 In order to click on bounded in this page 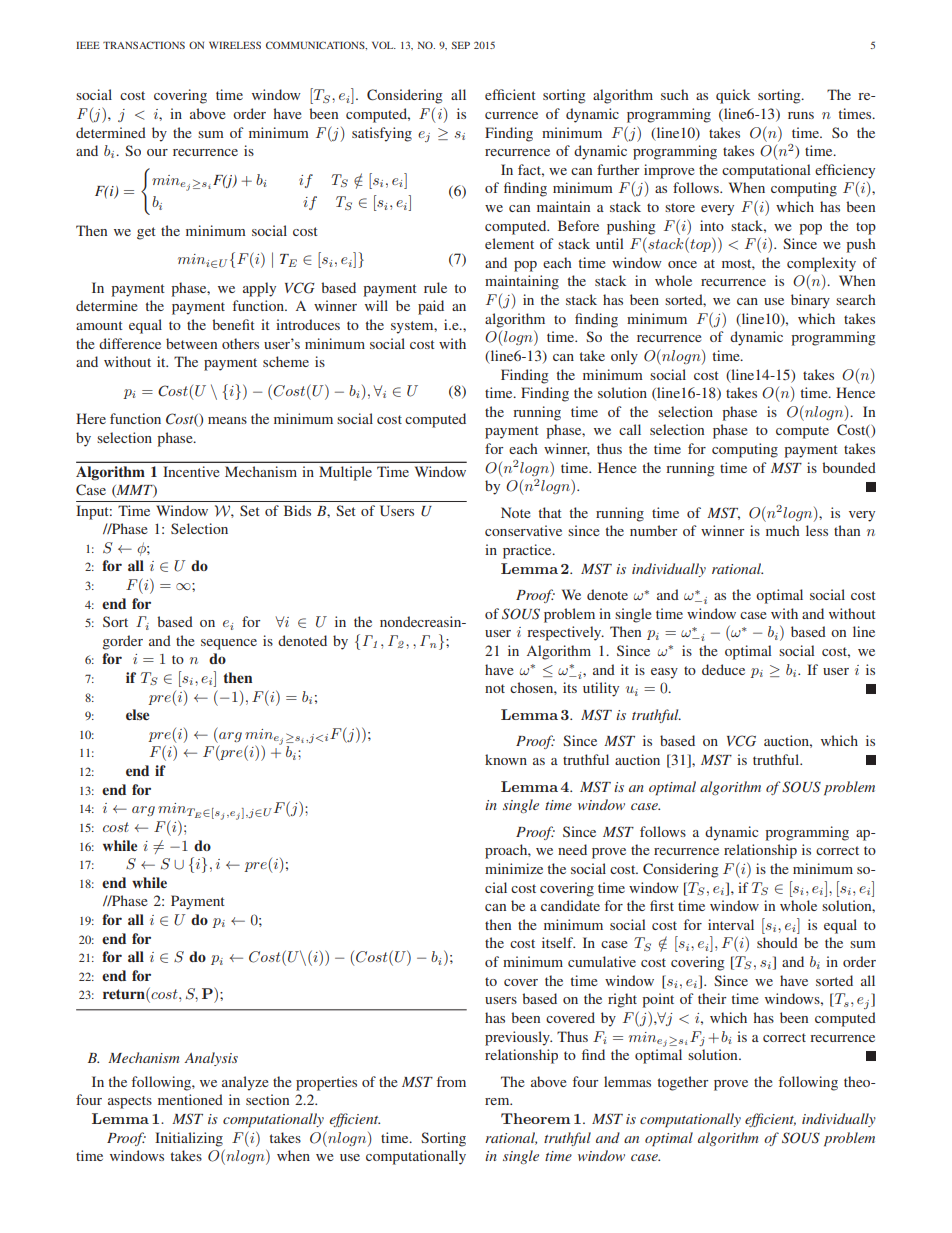, I will do `click(849, 467)`.
